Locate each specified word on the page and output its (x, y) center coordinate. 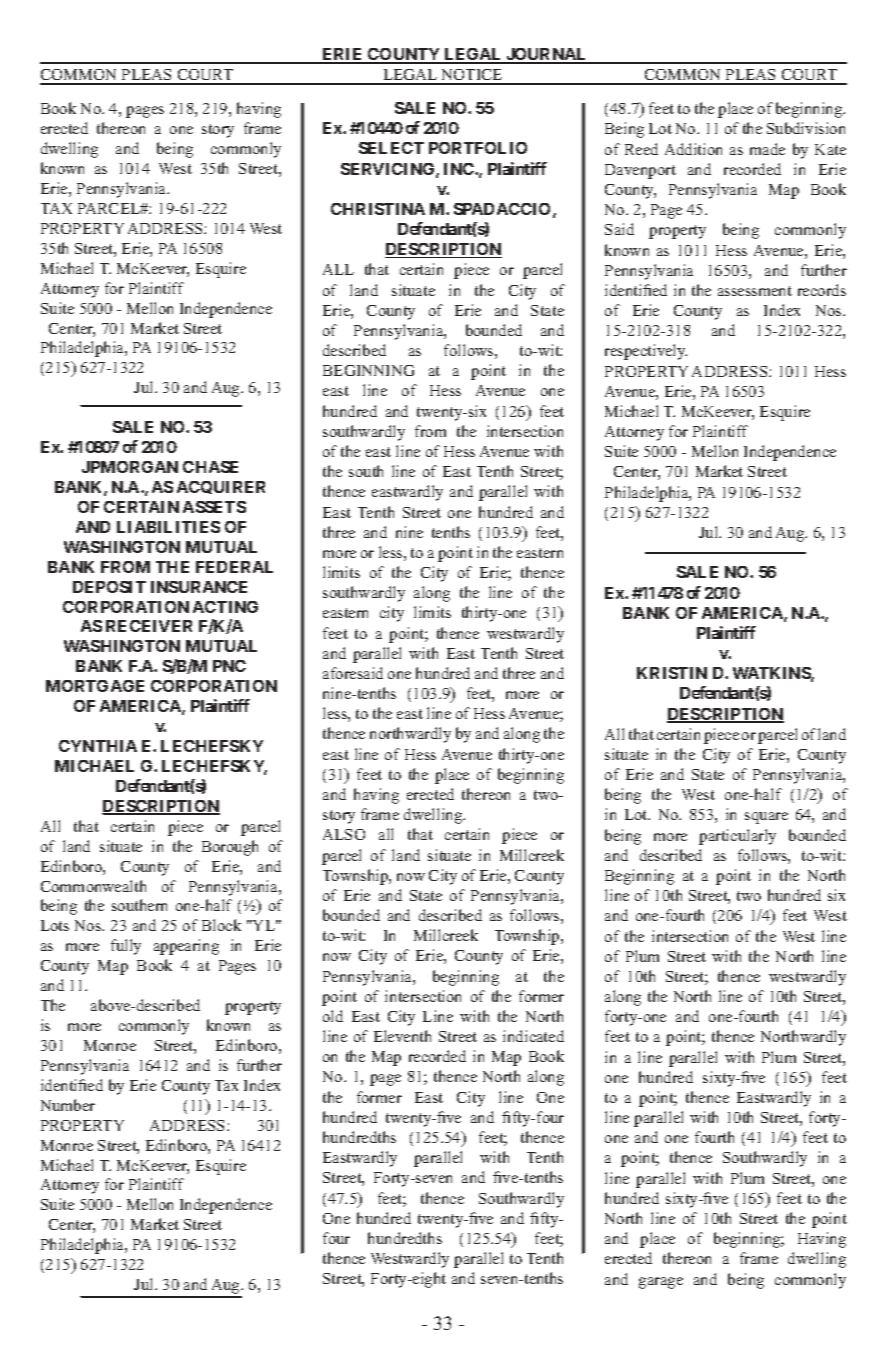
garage (661, 1283)
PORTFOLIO (478, 148)
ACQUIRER (221, 487)
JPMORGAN (130, 467)
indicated (533, 1036)
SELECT (391, 148)
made (767, 149)
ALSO (344, 834)
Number (68, 1105)
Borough (230, 848)
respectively (646, 352)
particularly (737, 837)
